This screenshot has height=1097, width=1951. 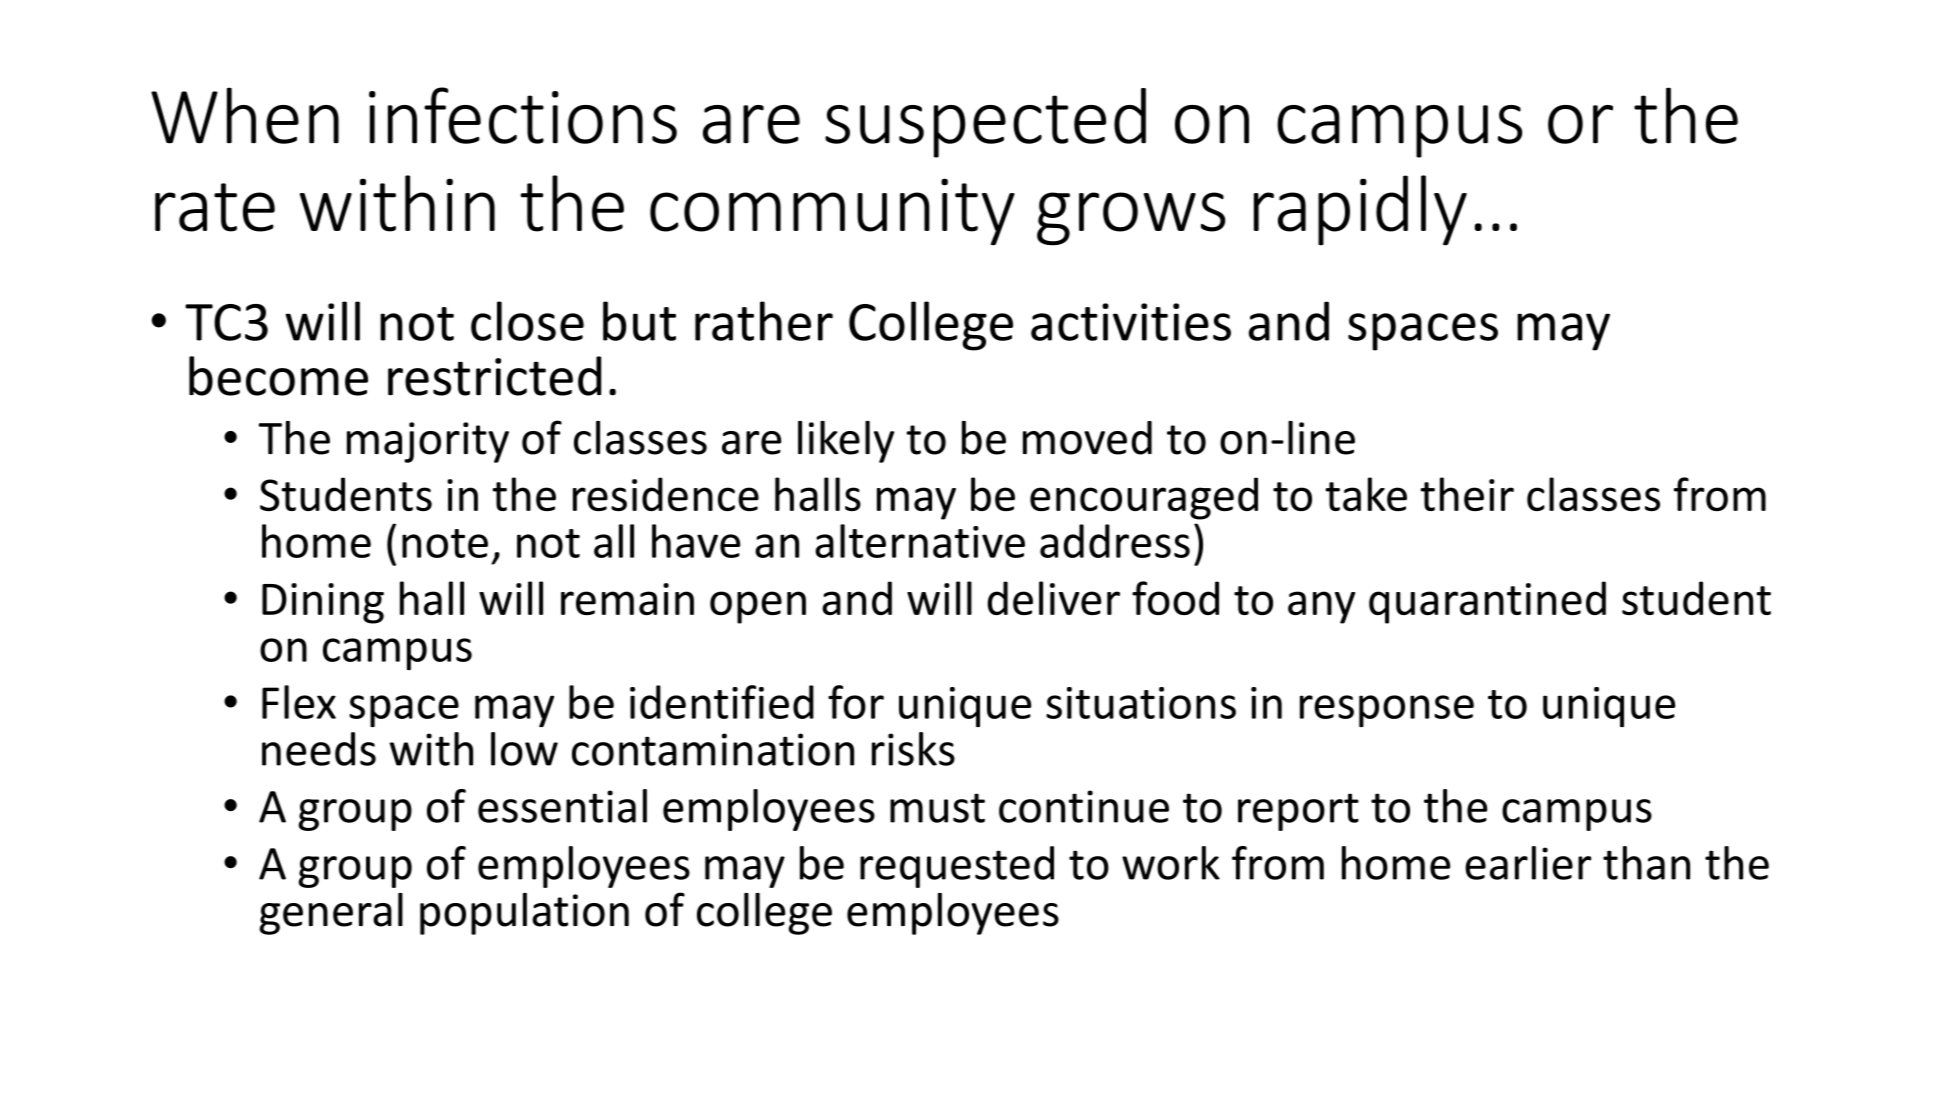 What do you see at coordinates (445, 543) in the screenshot?
I see `note` at bounding box center [445, 543].
